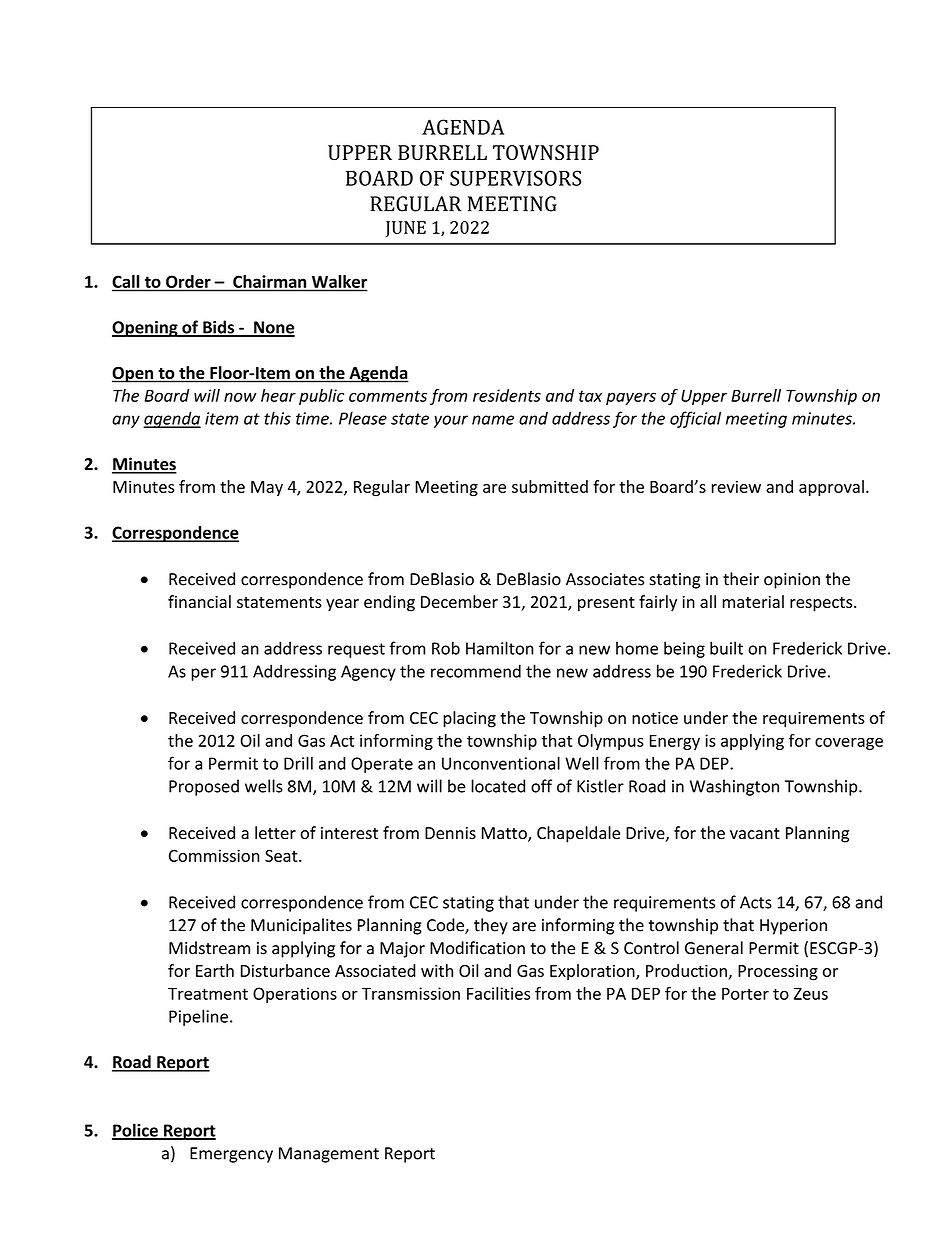 This document has width=952, height=1233. What do you see at coordinates (209, 948) in the document?
I see `Midstream` at bounding box center [209, 948].
